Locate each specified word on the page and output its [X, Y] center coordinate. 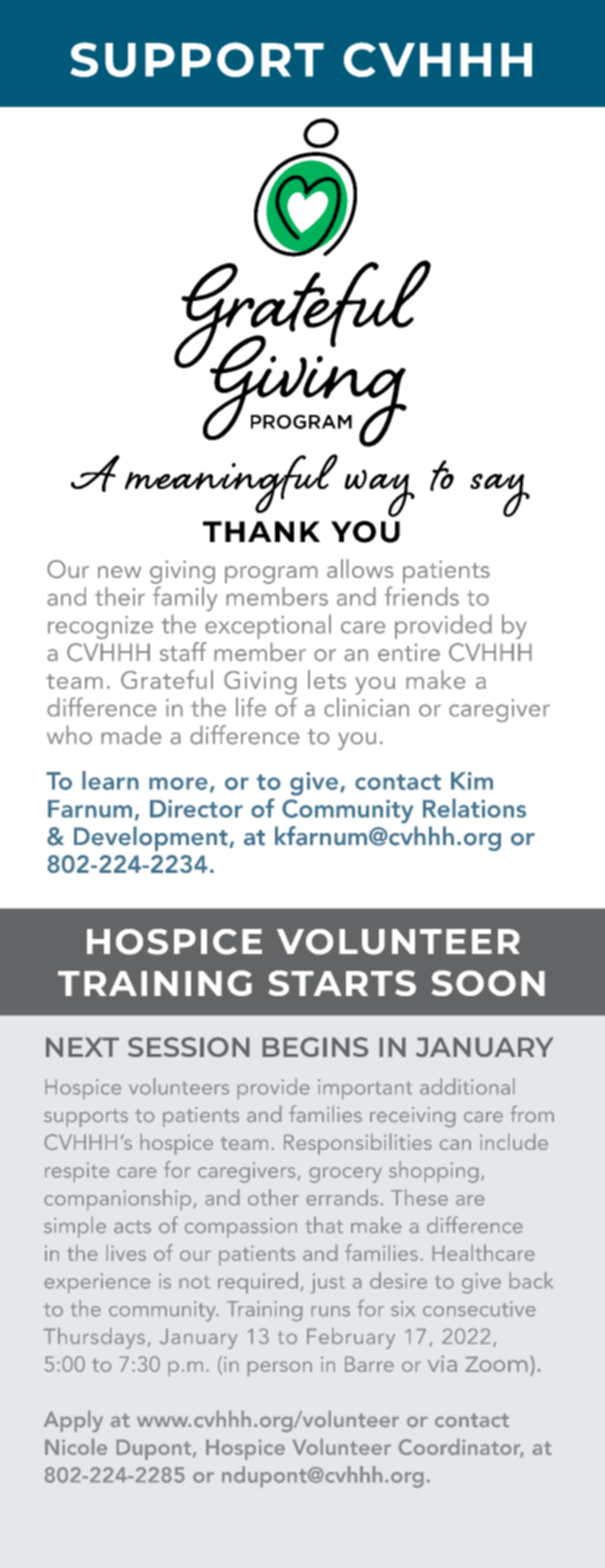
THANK [261, 531]
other [273, 1197]
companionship [118, 1199]
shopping [433, 1172]
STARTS [342, 983]
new [119, 572]
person [280, 1369]
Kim [472, 781]
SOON [488, 983]
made [131, 735]
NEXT [82, 1047]
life [251, 707]
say [500, 495]
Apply [73, 1421]
